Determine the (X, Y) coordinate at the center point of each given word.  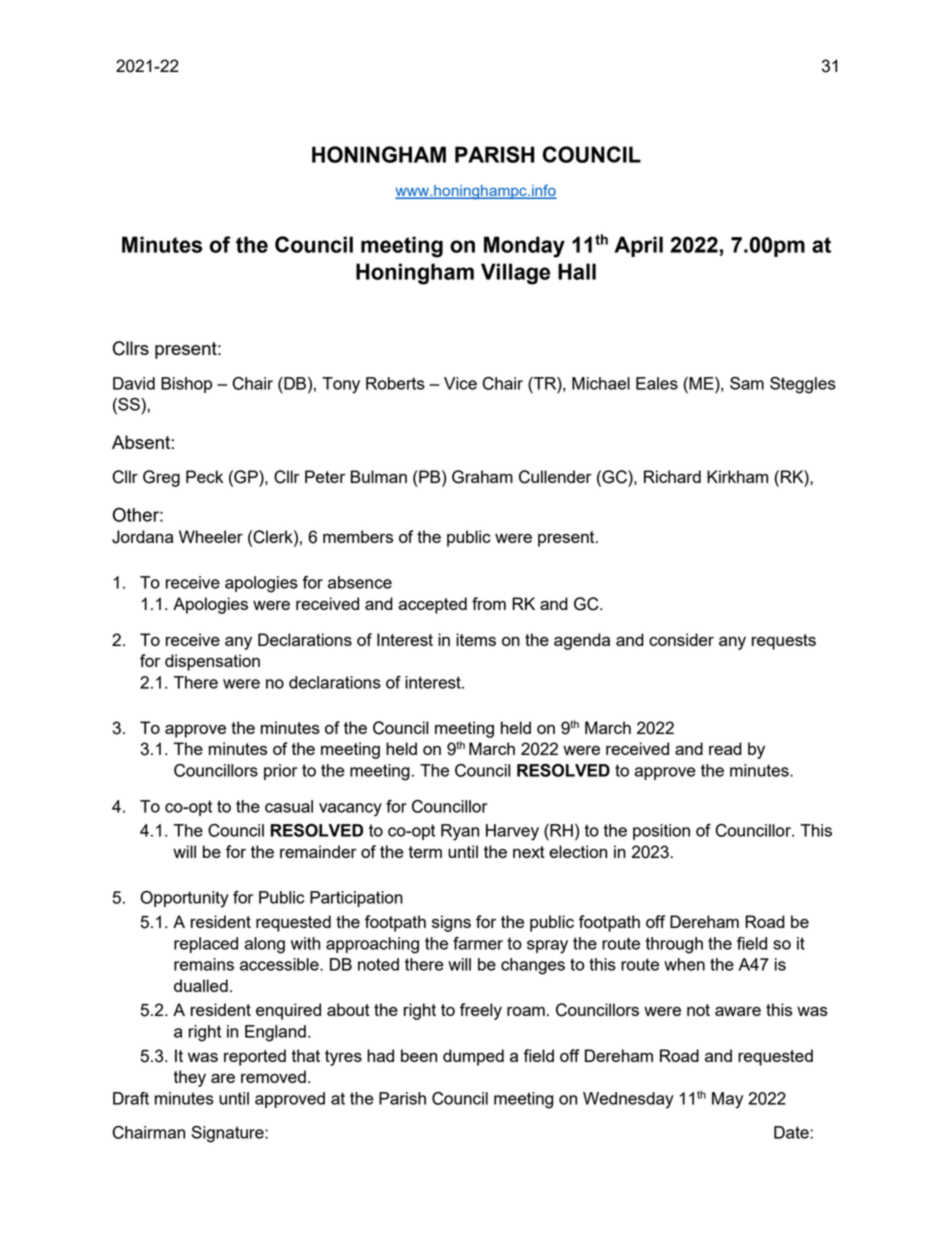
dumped (473, 1057)
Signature (229, 1134)
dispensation (212, 662)
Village (515, 274)
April (638, 246)
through (674, 945)
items (476, 639)
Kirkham (737, 476)
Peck (204, 476)
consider (681, 639)
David (134, 383)
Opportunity (184, 899)
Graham (482, 477)
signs (451, 923)
